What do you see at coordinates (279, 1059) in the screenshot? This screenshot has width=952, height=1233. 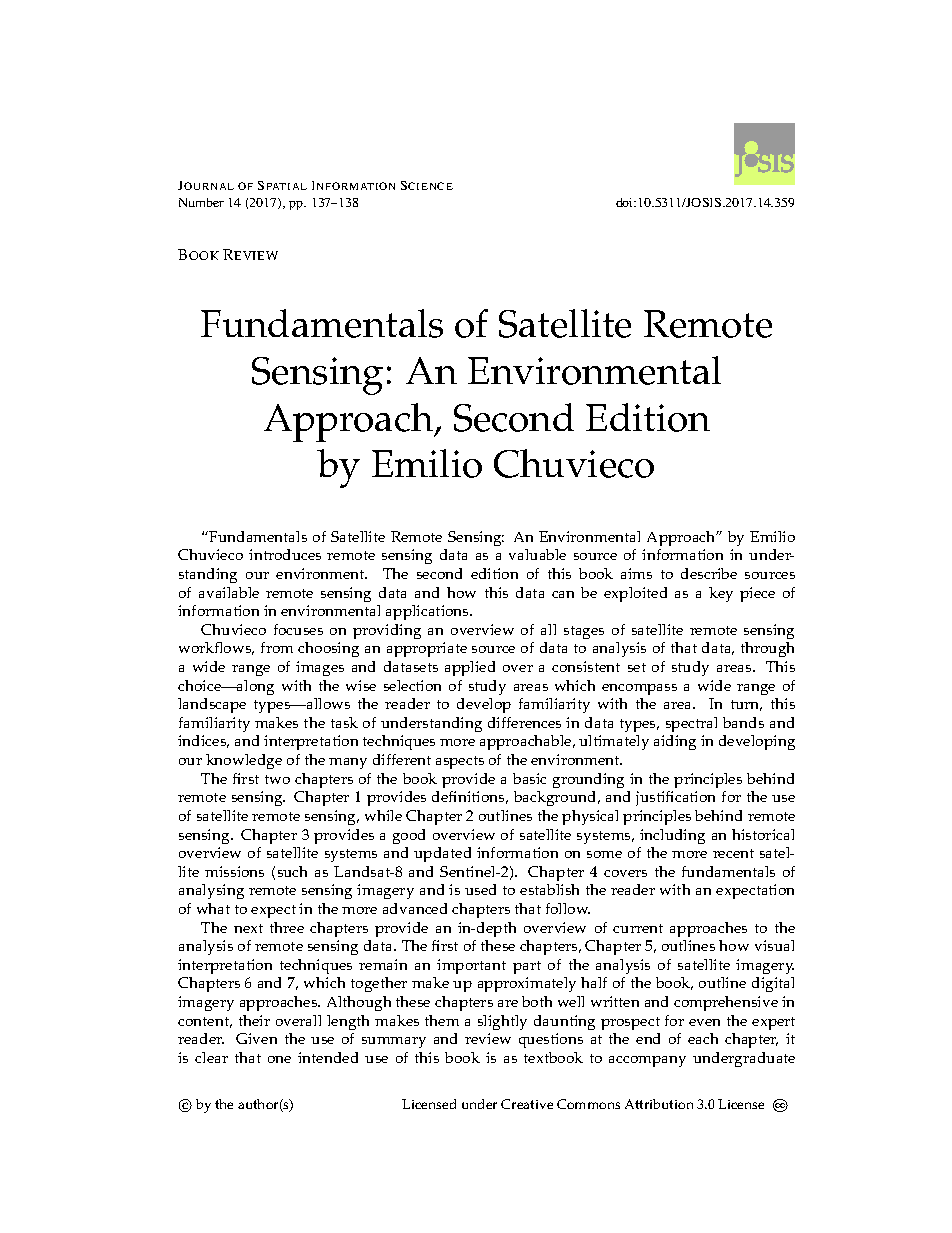 I see `one` at bounding box center [279, 1059].
